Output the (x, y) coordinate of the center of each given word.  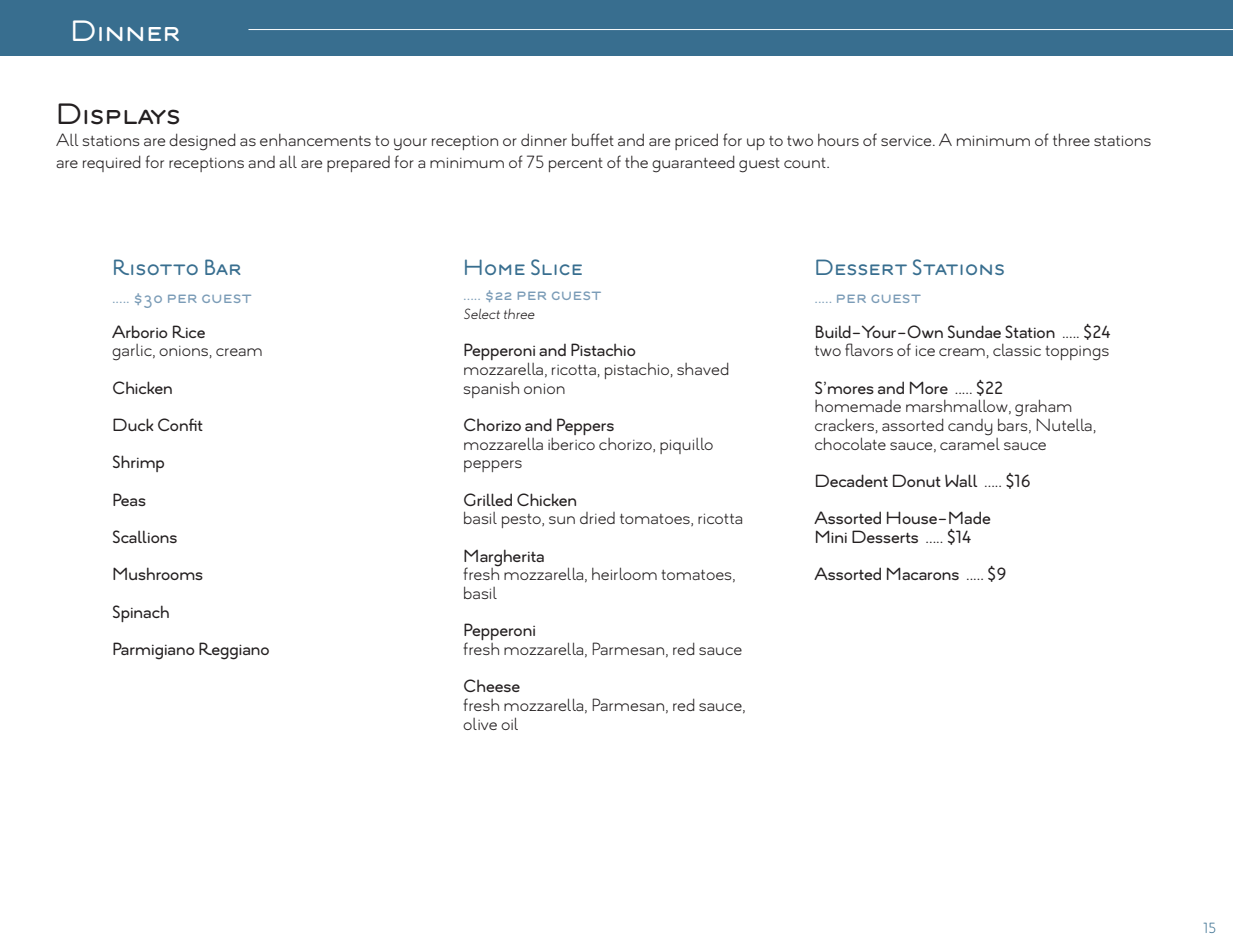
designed (202, 142)
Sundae (974, 331)
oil (509, 723)
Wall (961, 480)
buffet (593, 139)
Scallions (145, 536)
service (907, 141)
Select (482, 313)
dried (597, 518)
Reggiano (234, 651)
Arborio (140, 331)
